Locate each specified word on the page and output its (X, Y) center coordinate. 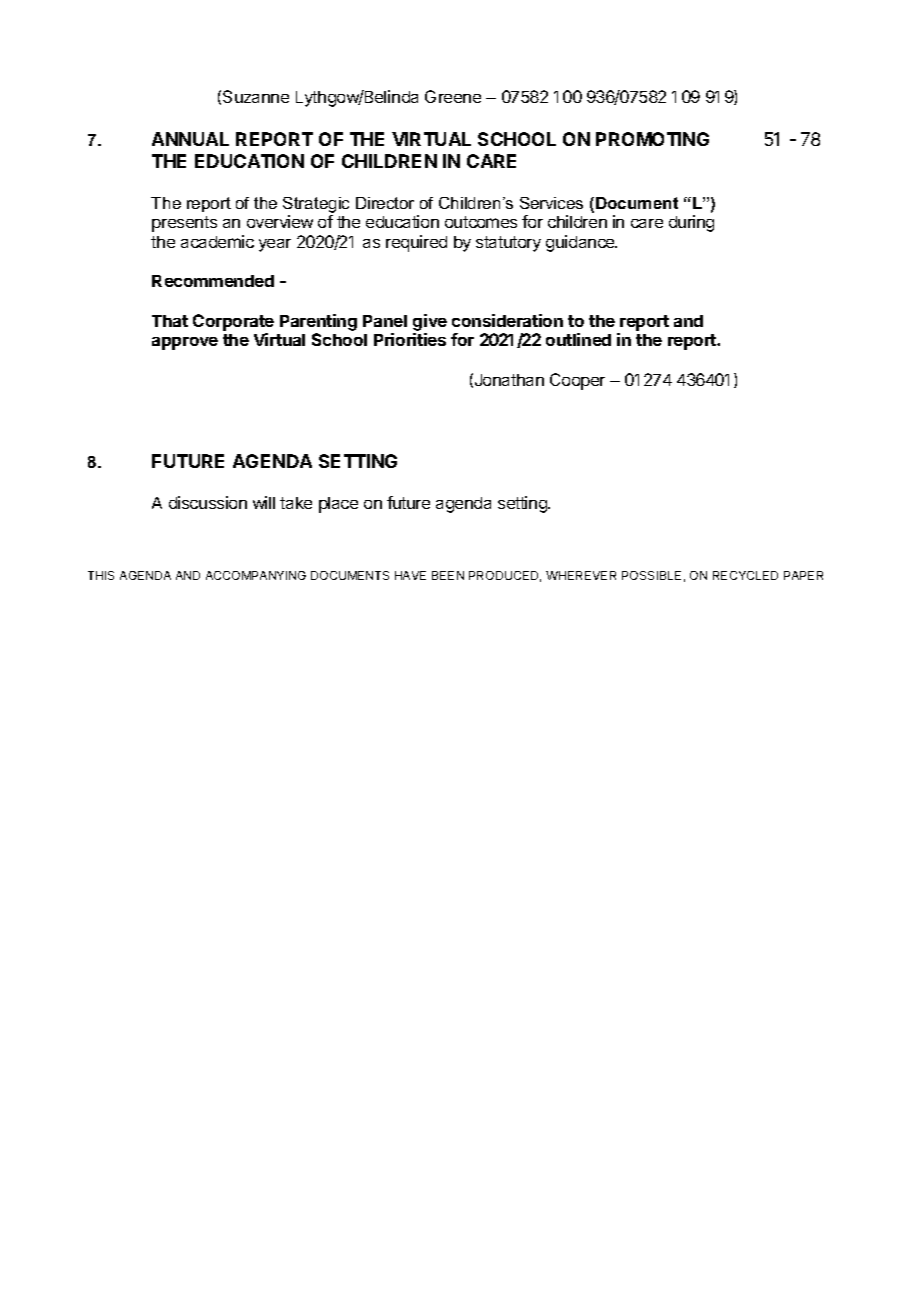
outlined (578, 339)
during (691, 223)
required (416, 243)
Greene (453, 96)
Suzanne (256, 96)
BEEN (448, 575)
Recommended (213, 281)
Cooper (577, 381)
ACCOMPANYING (256, 575)
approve (185, 343)
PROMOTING (652, 139)
